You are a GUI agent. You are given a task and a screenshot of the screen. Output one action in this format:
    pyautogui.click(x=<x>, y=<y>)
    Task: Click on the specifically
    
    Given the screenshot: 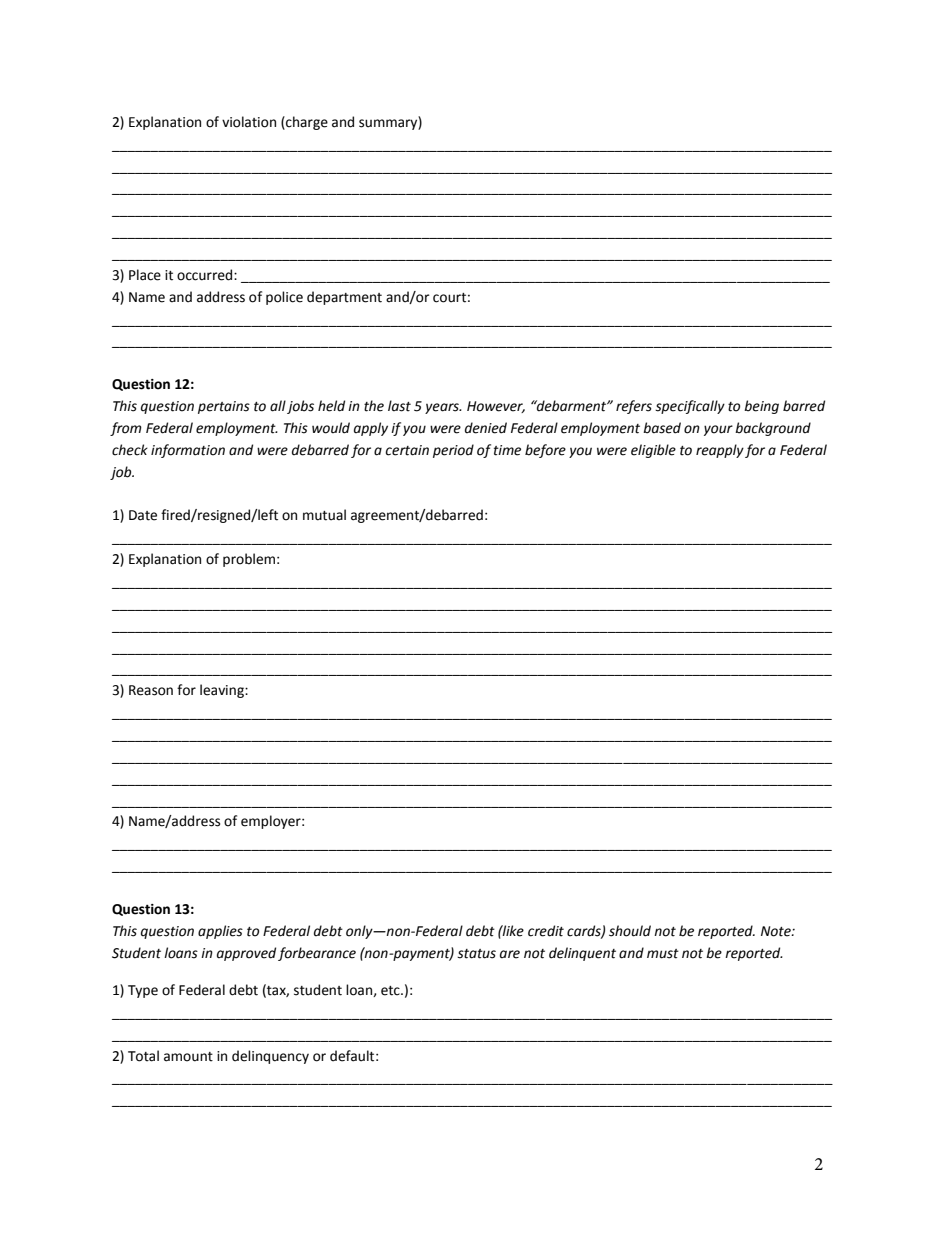 What is the action you would take?
    pyautogui.click(x=690, y=407)
